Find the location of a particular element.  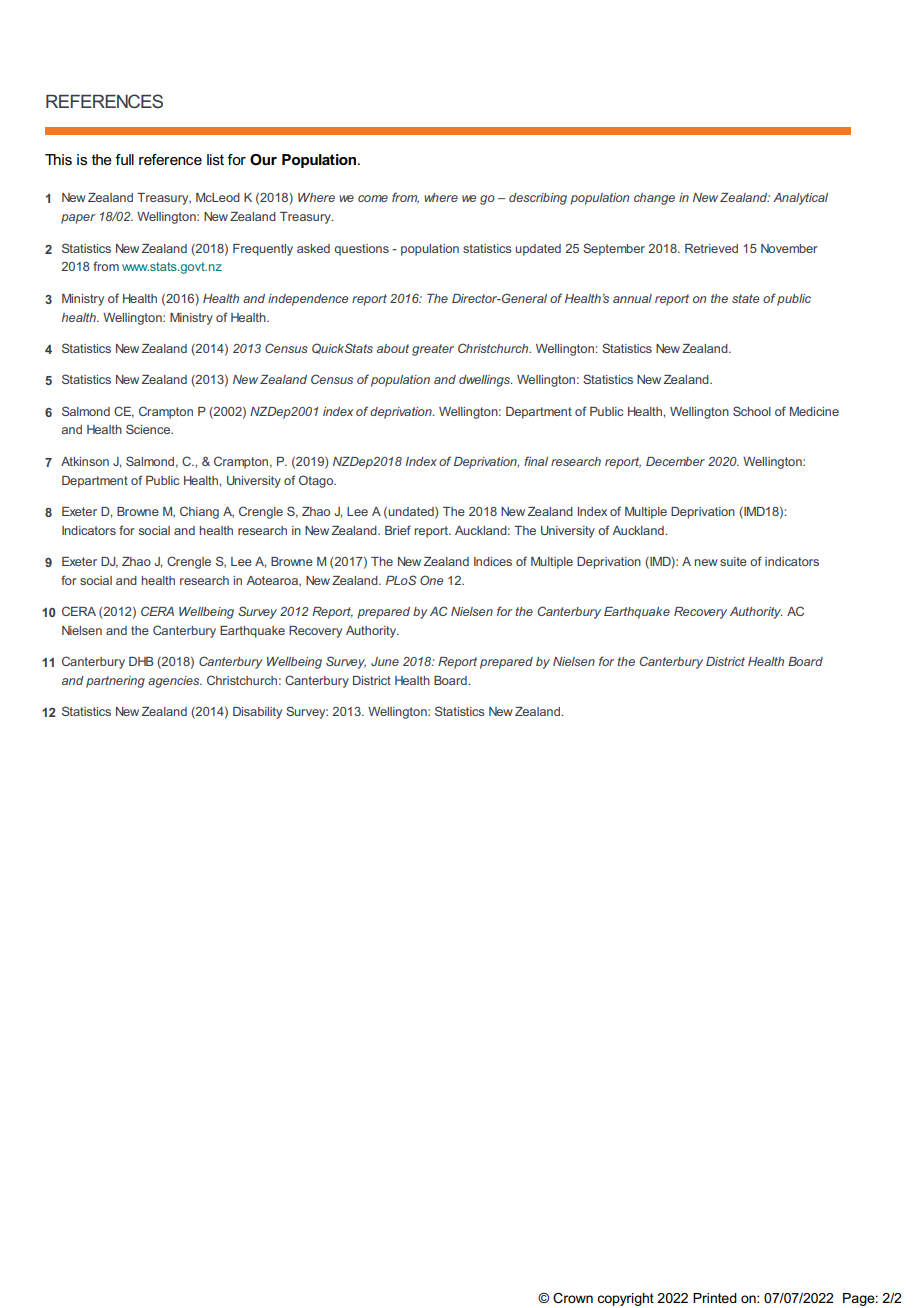

suite is located at coordinates (733, 561).
